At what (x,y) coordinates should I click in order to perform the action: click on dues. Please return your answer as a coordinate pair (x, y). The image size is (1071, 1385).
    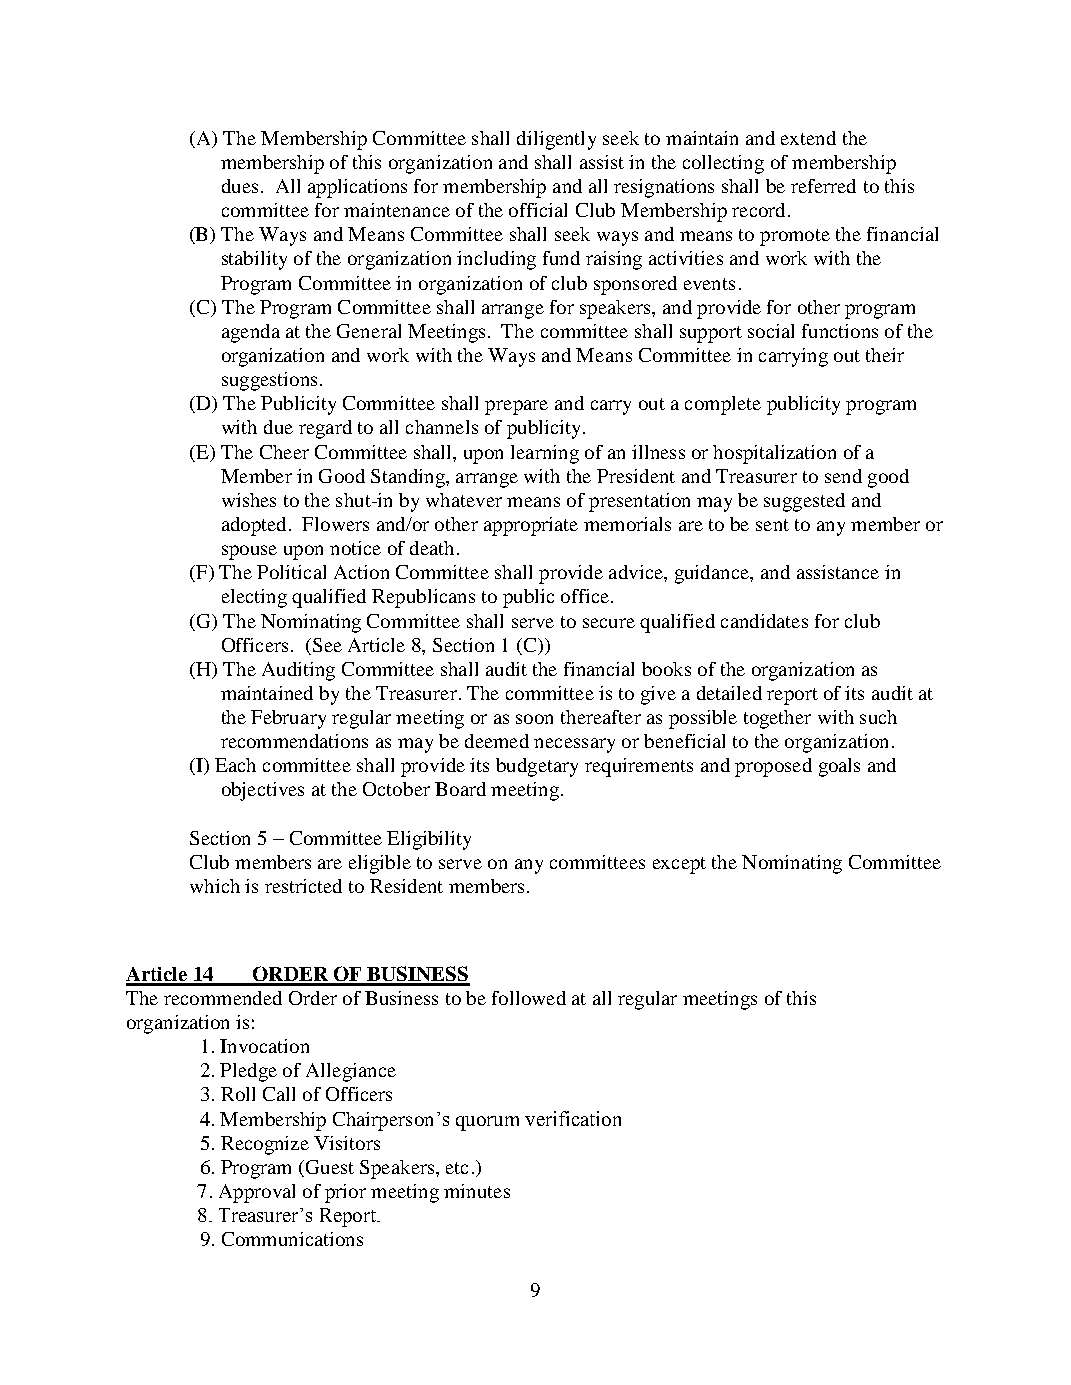
    Looking at the image, I should click on (240, 186).
